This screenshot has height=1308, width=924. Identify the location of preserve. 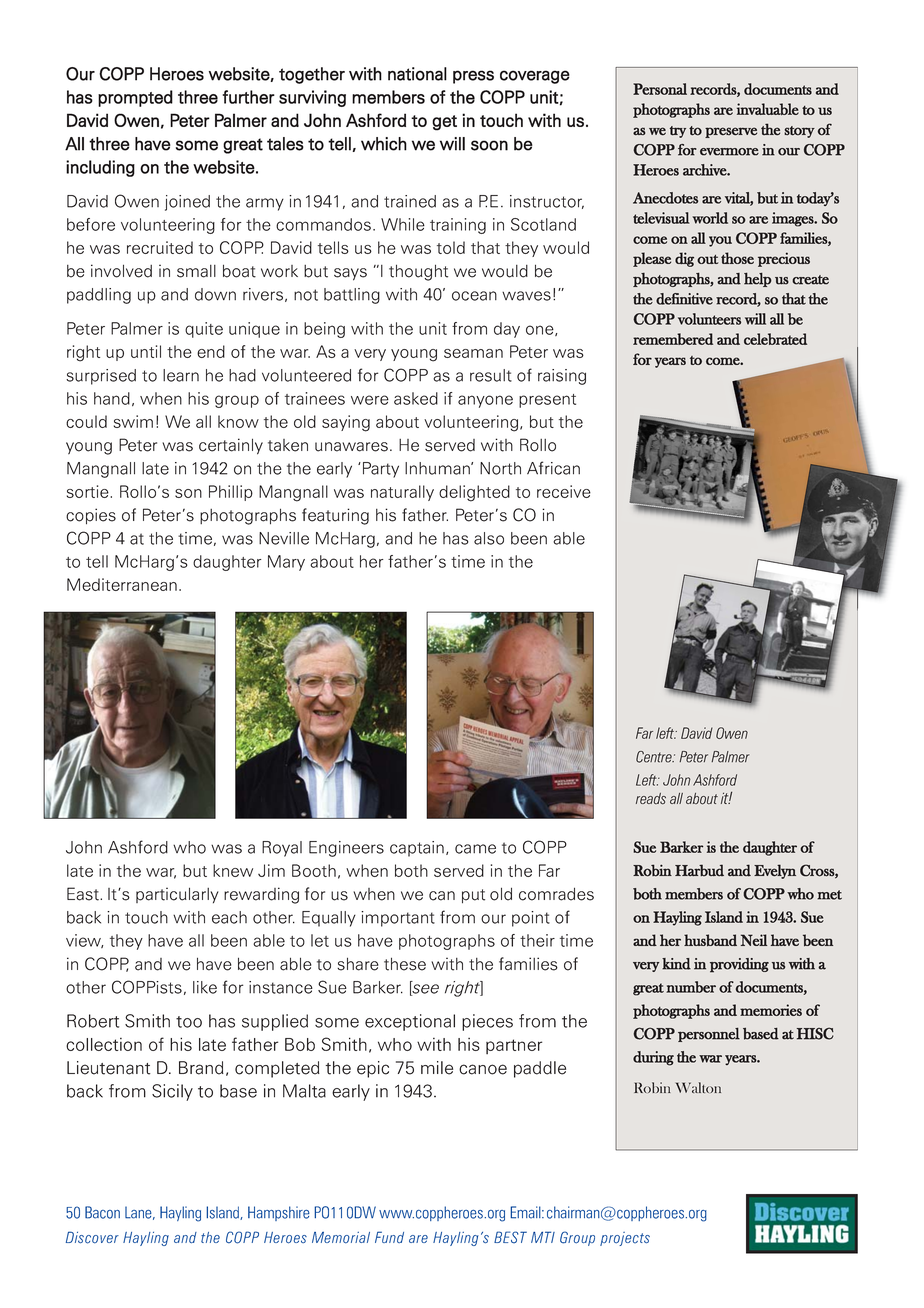
(731, 132).
